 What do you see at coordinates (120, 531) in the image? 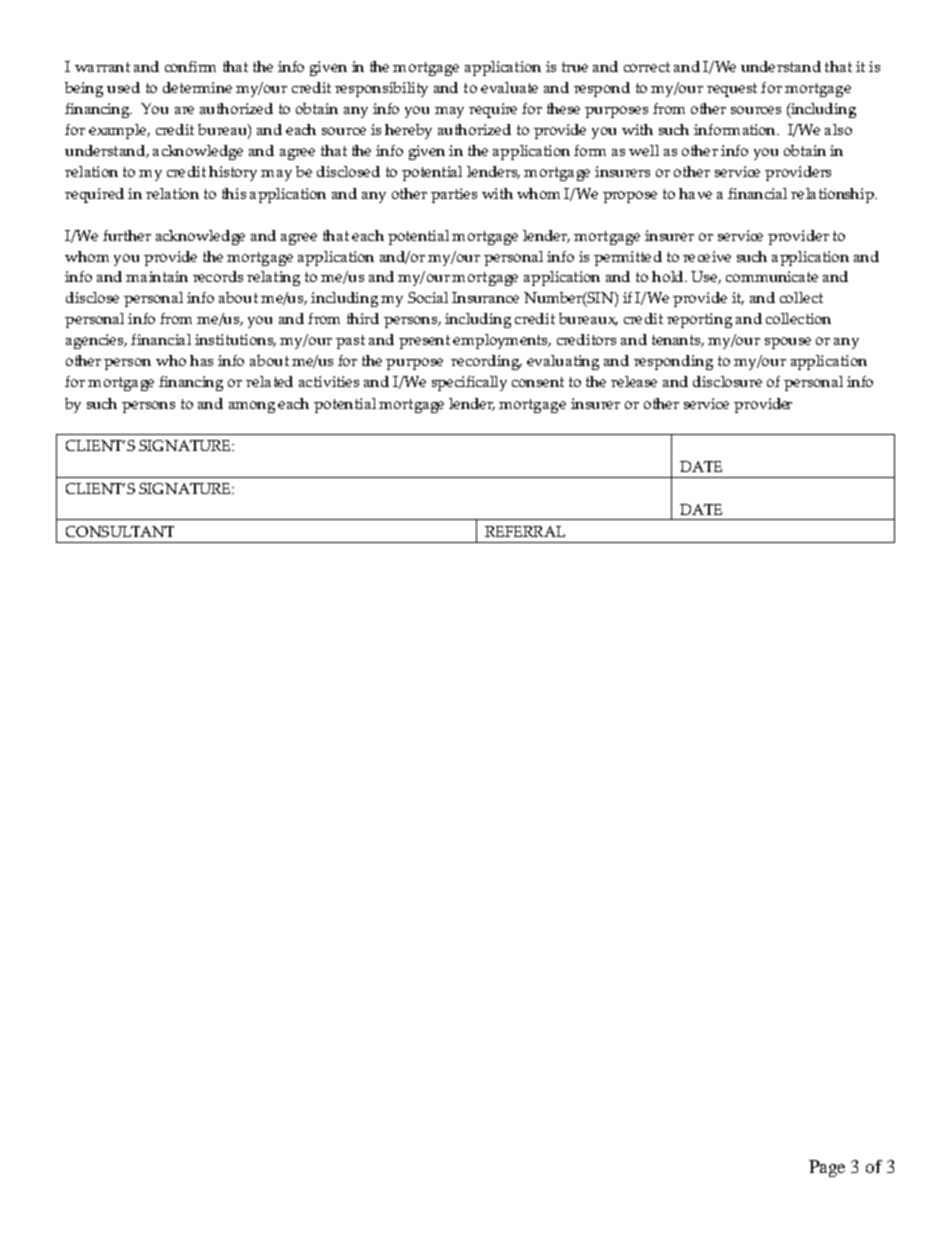
I see `CONSULTANT` at bounding box center [120, 531].
